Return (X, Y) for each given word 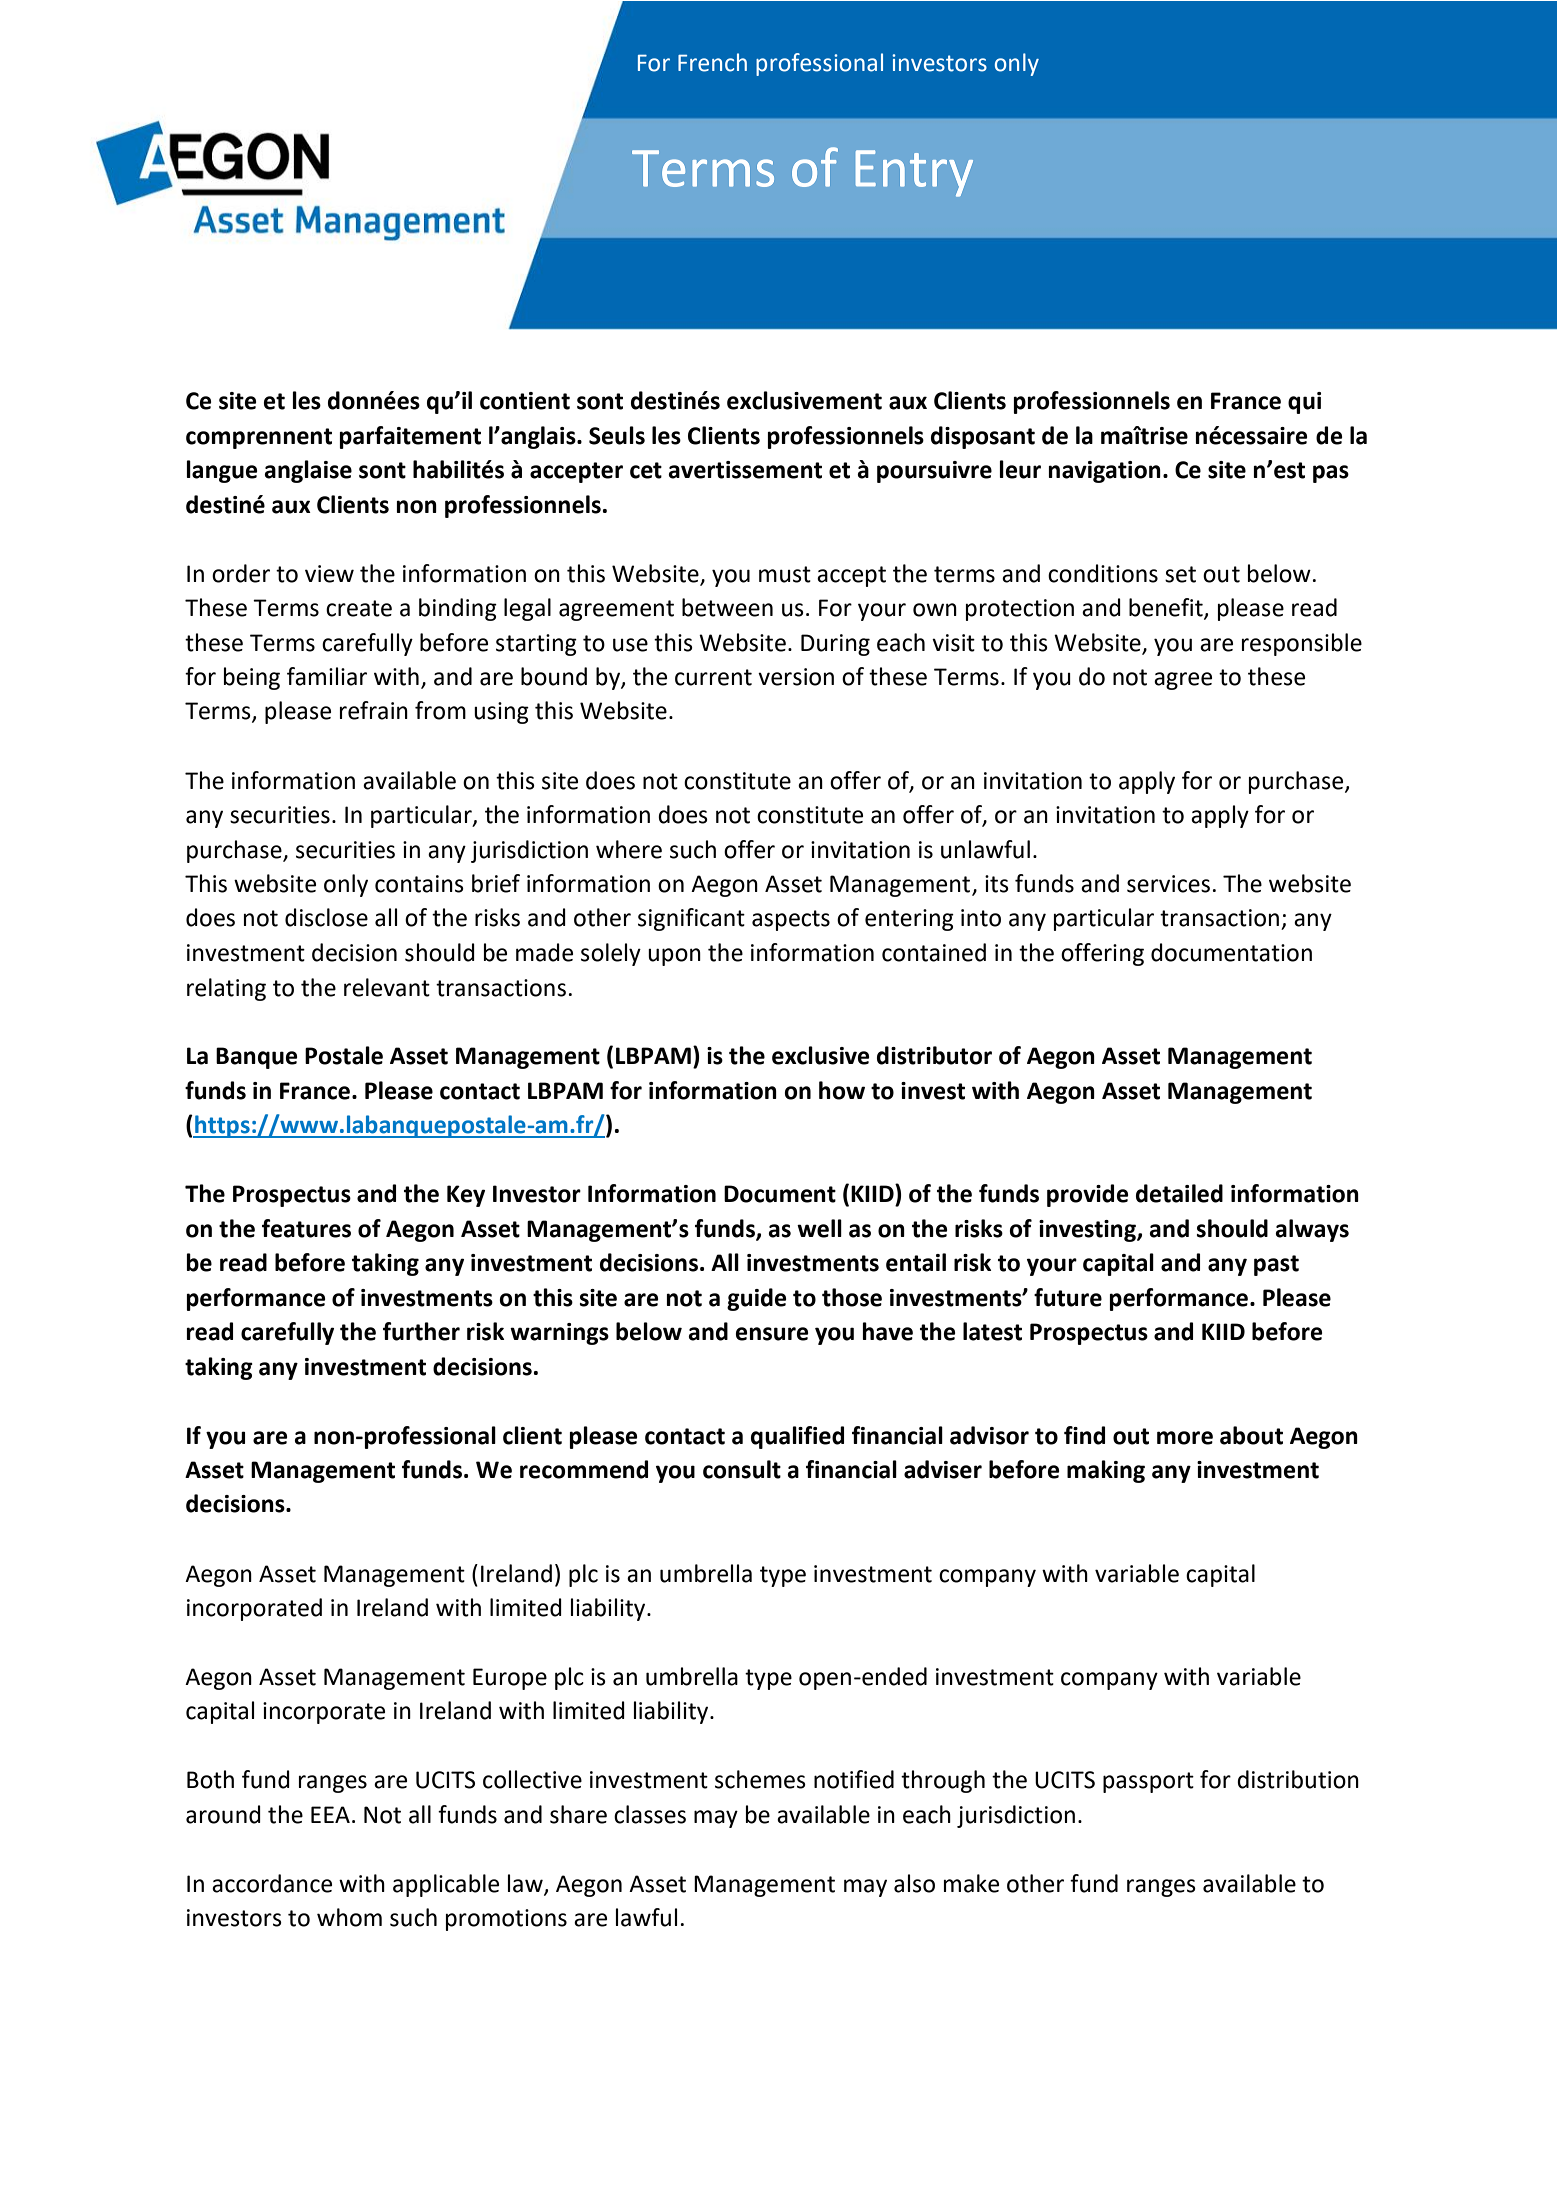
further (421, 1331)
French (712, 62)
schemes (760, 1779)
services (1168, 884)
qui (1304, 403)
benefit (1167, 608)
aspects (791, 920)
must (785, 574)
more (1185, 1438)
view (329, 574)
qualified (797, 1437)
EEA (330, 1814)
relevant (387, 987)
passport (1148, 1782)
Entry (914, 173)
